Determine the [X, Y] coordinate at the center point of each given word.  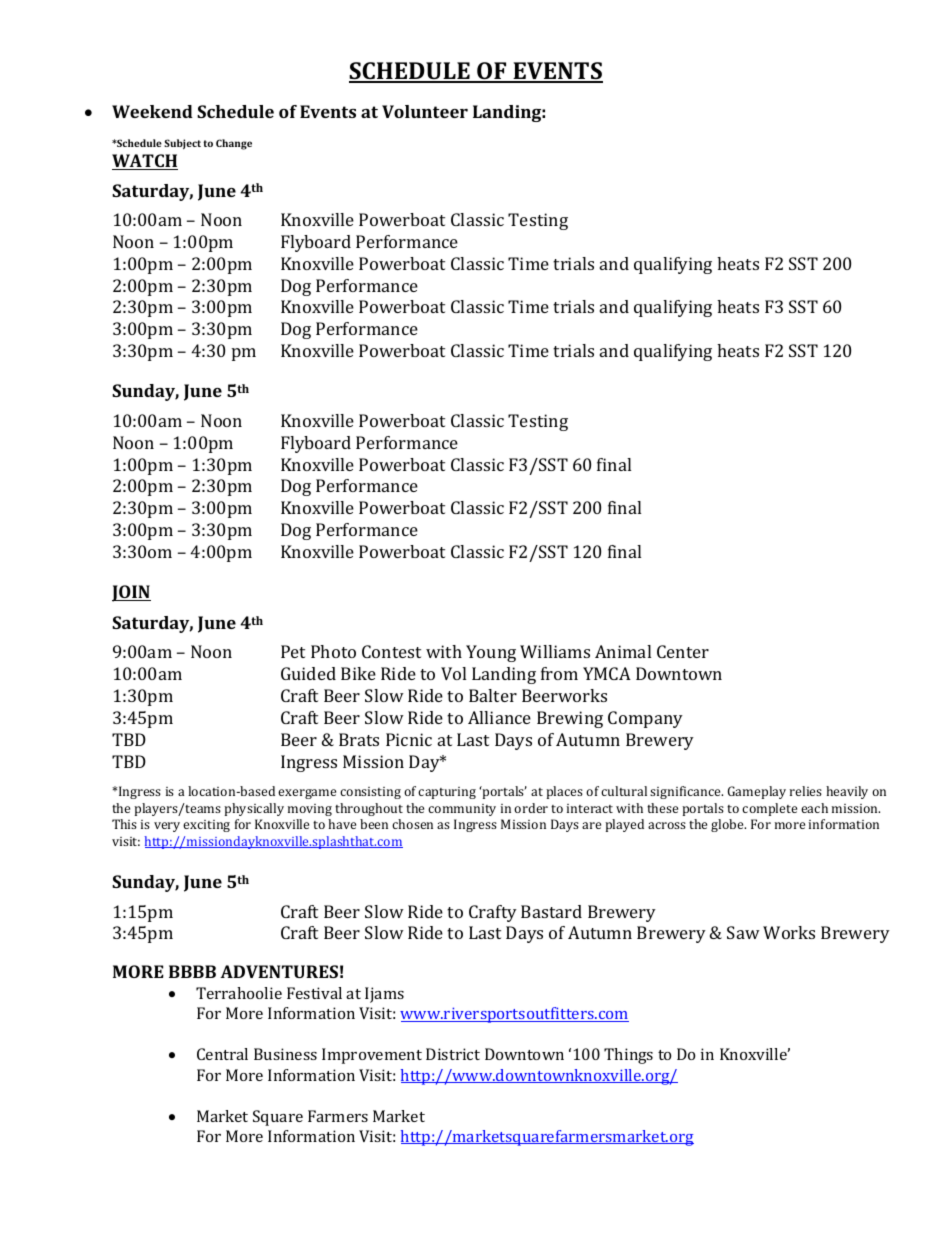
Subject [182, 144]
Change [234, 144]
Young [491, 653]
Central [222, 1054]
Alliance [499, 717]
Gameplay [757, 792]
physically [254, 809]
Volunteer [425, 111]
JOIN [131, 593]
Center [683, 651]
